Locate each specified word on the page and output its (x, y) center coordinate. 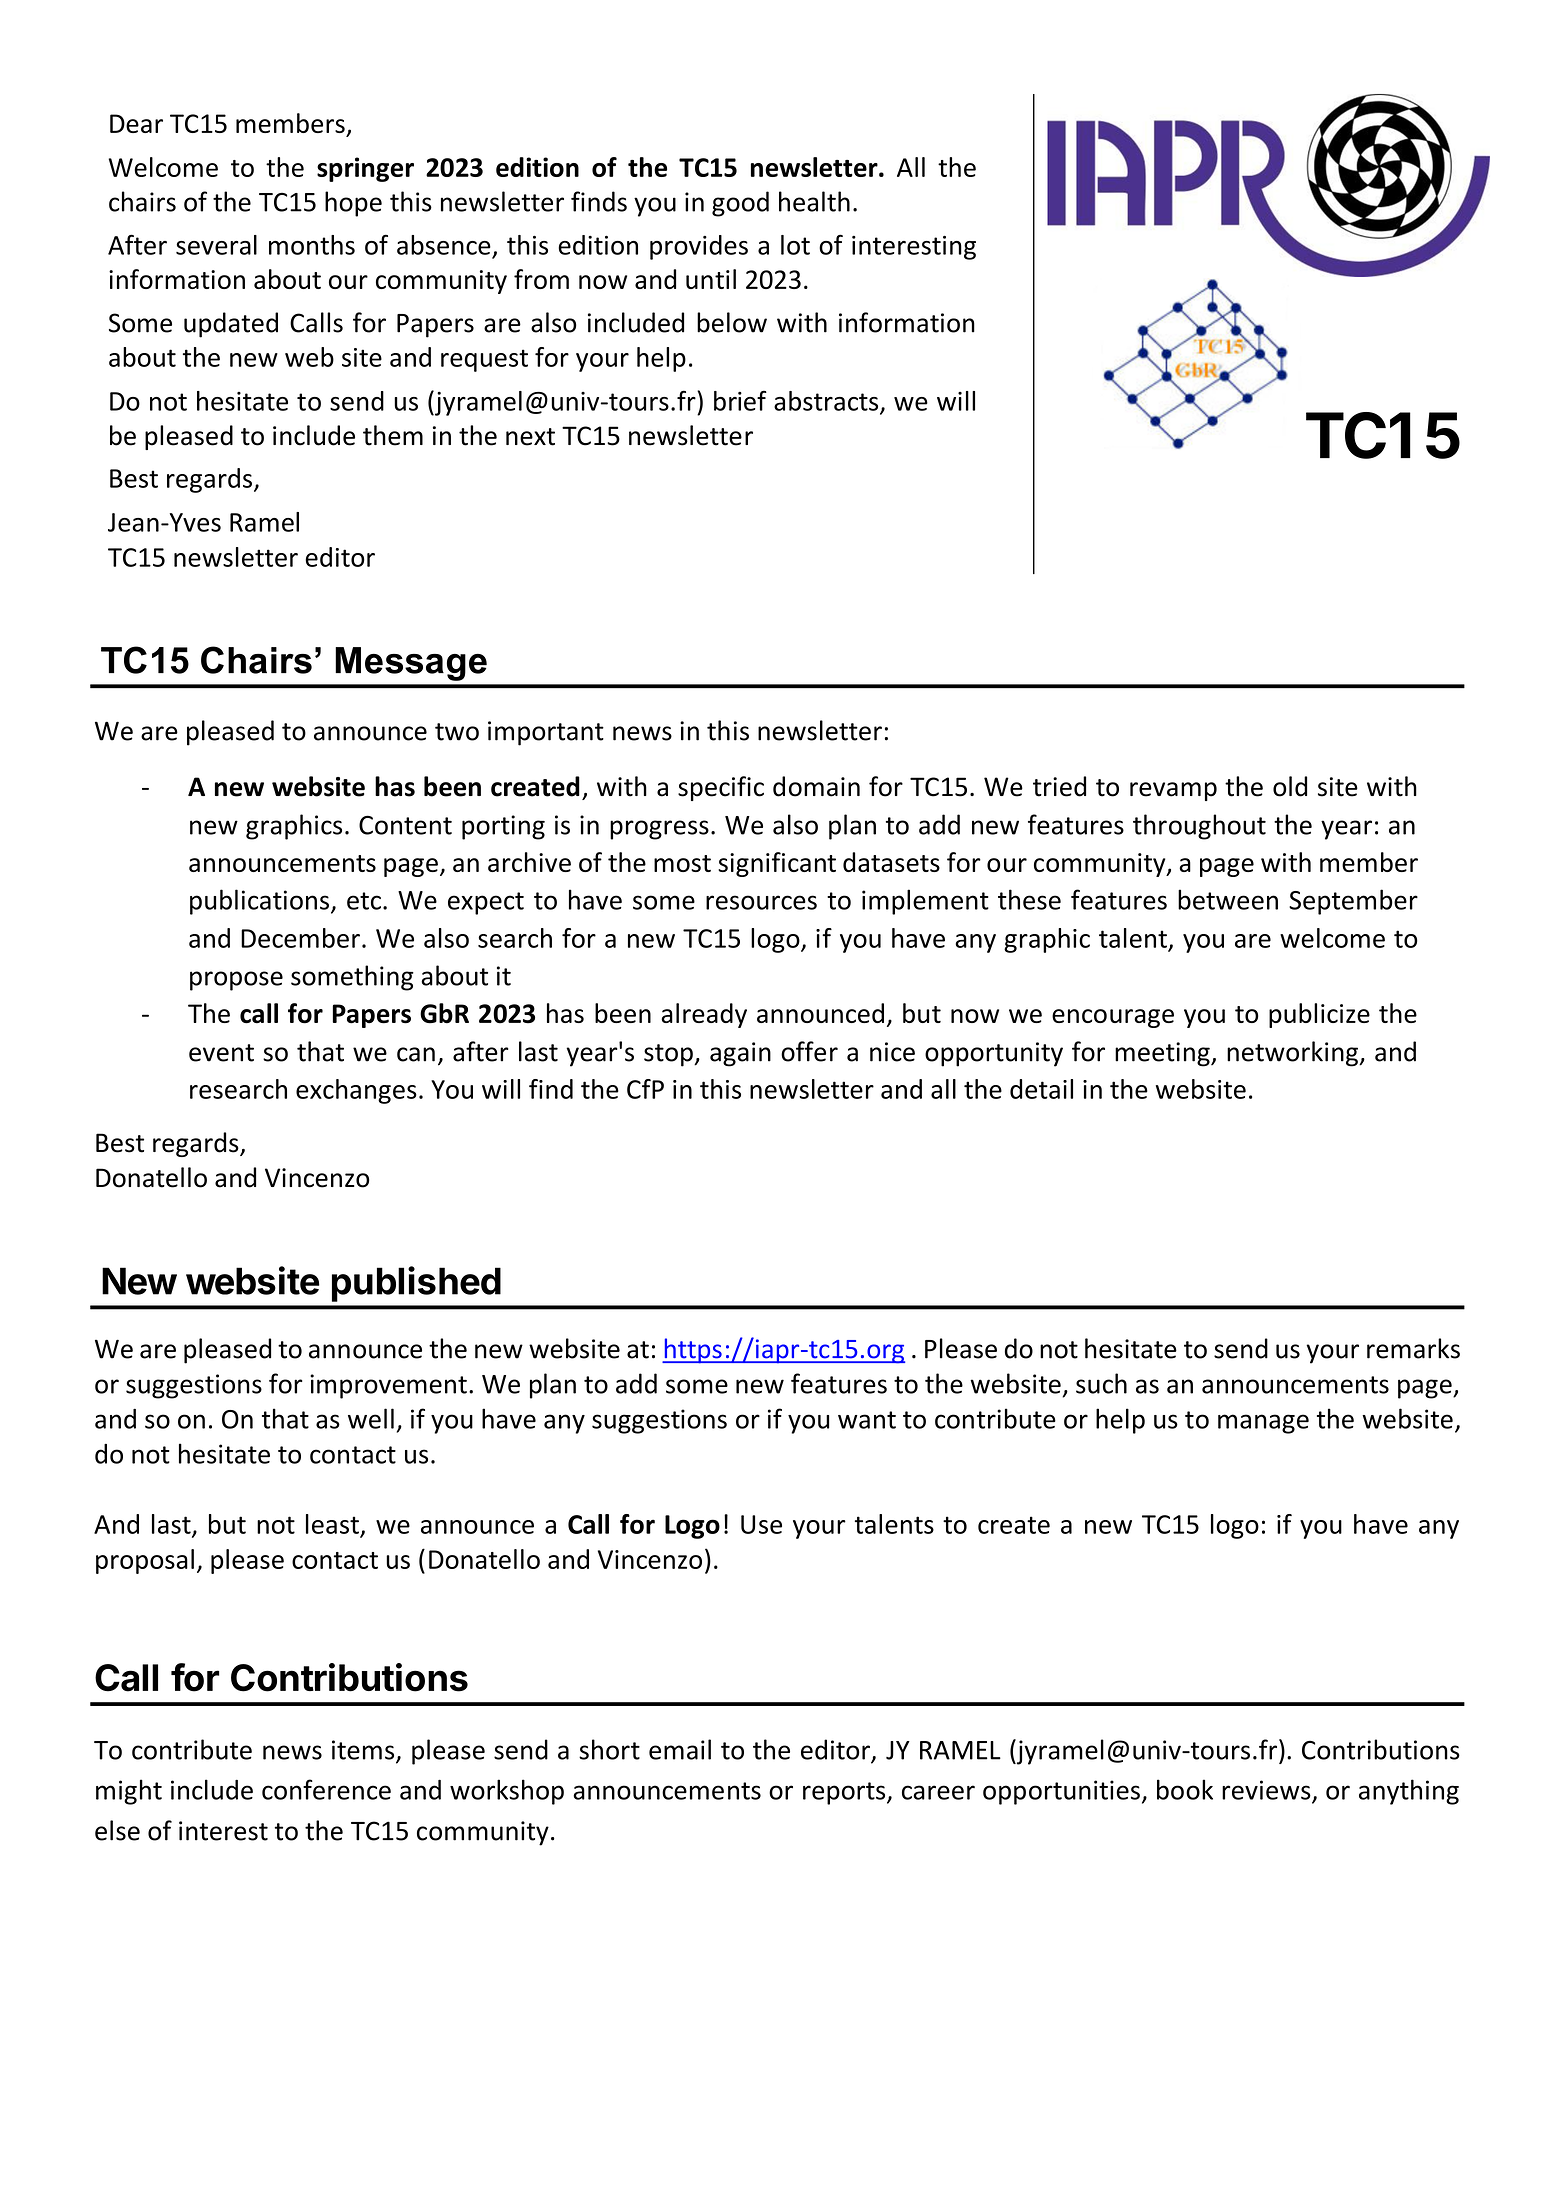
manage (1263, 1424)
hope (353, 204)
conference (326, 1789)
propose (236, 981)
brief (740, 400)
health (814, 201)
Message (411, 664)
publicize (1319, 1015)
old (1290, 786)
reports (845, 1793)
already (704, 1015)
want (867, 1420)
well (371, 1418)
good (740, 204)
